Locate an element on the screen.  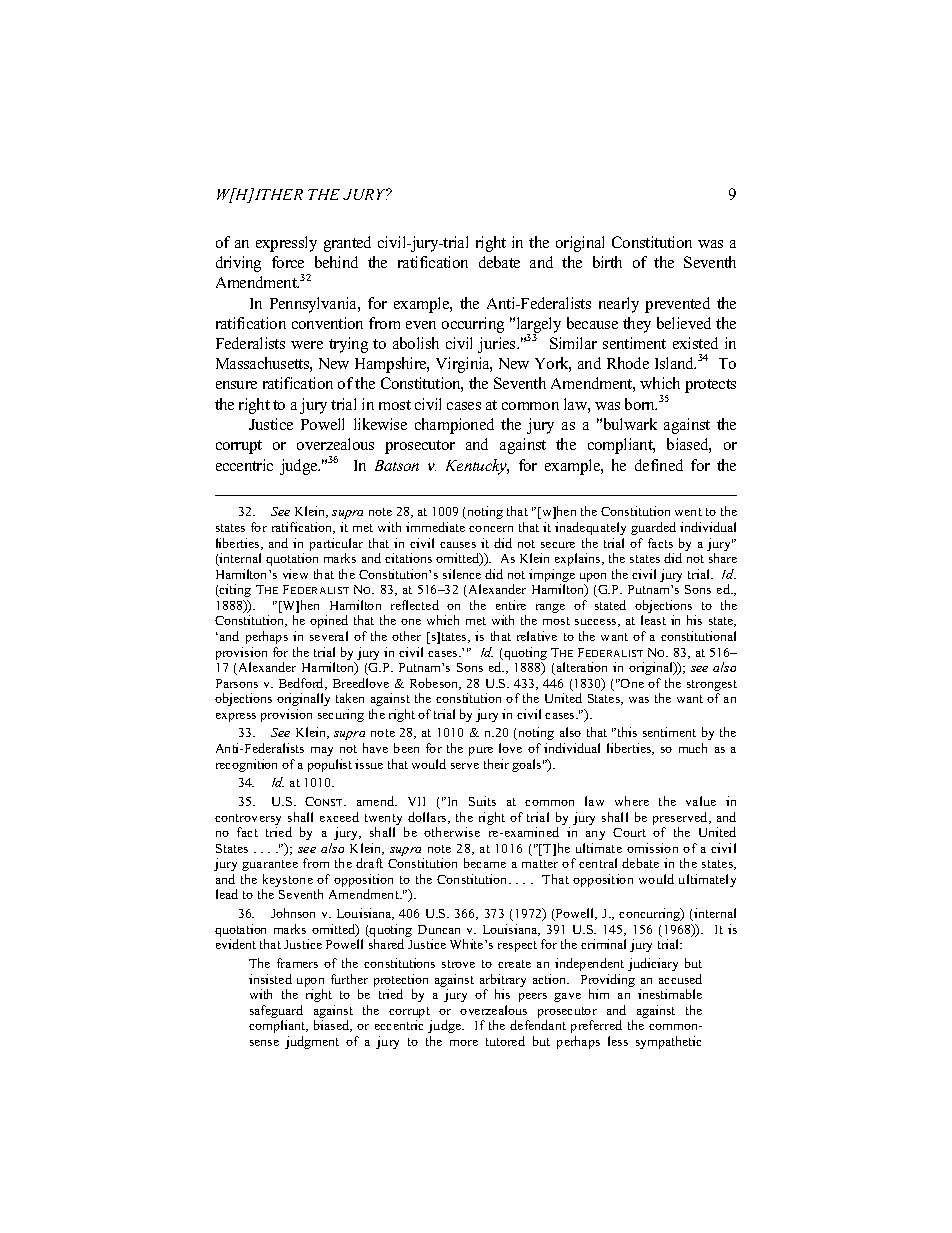
safeguard is located at coordinates (276, 1013).
